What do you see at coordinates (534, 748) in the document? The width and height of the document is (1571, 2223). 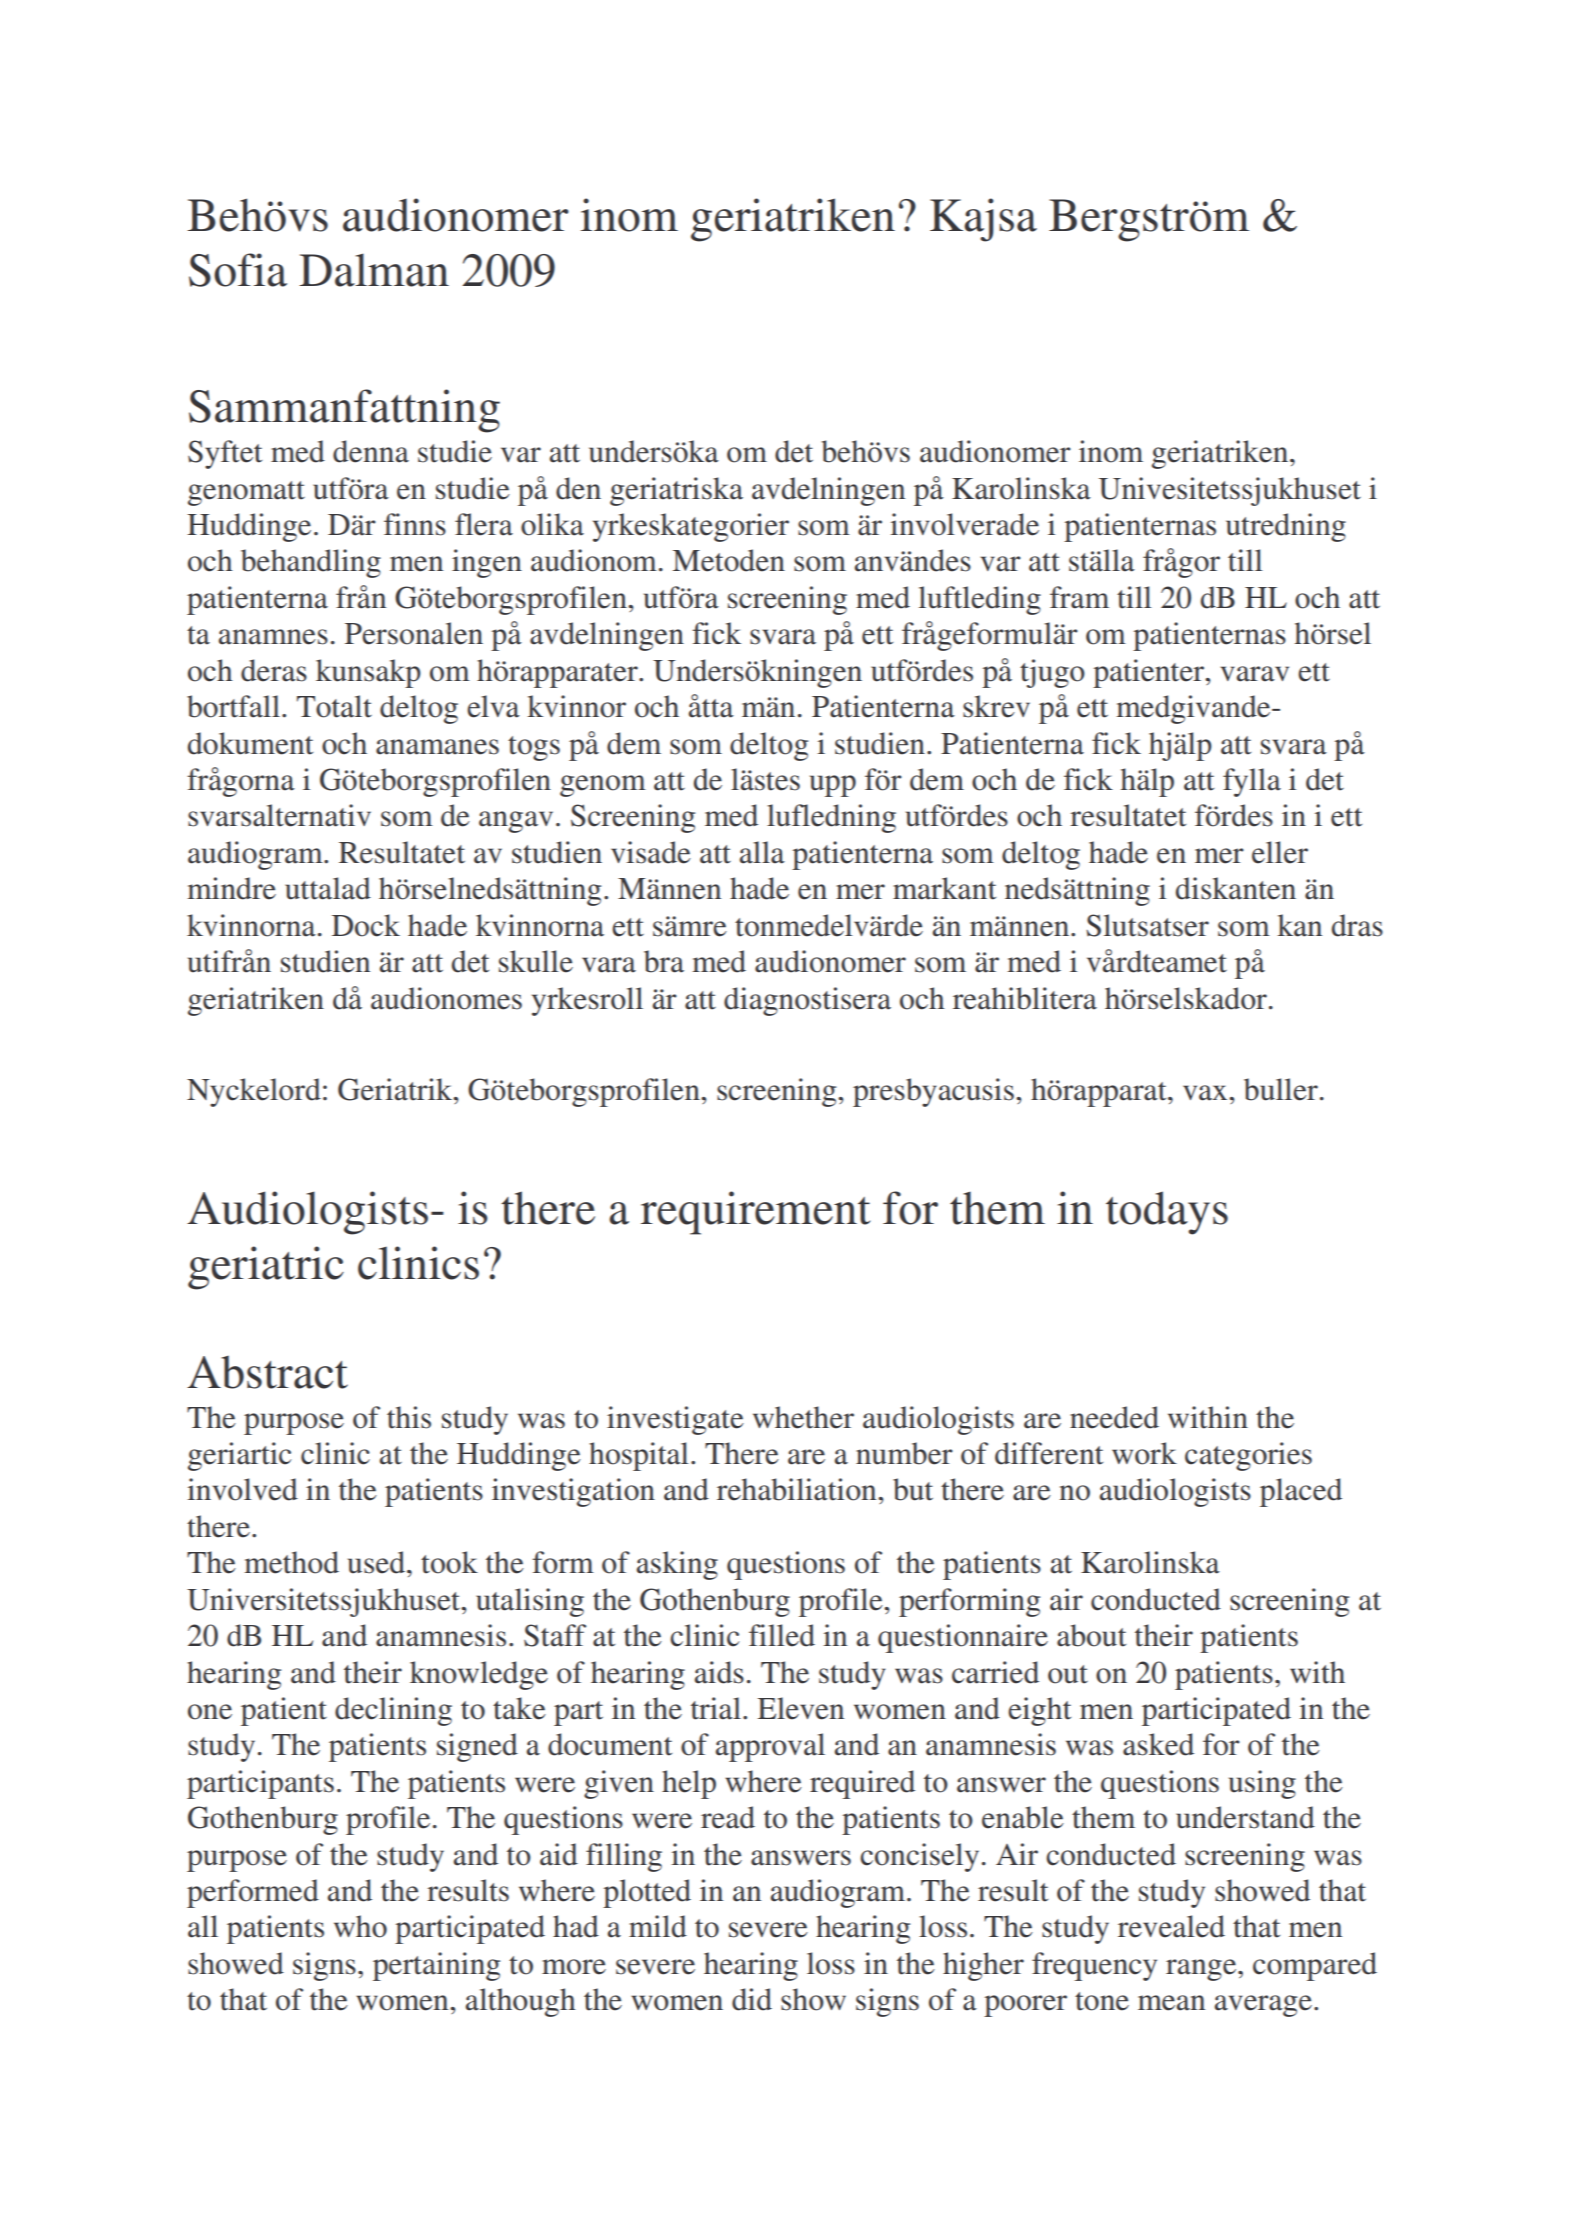 I see `togs` at bounding box center [534, 748].
